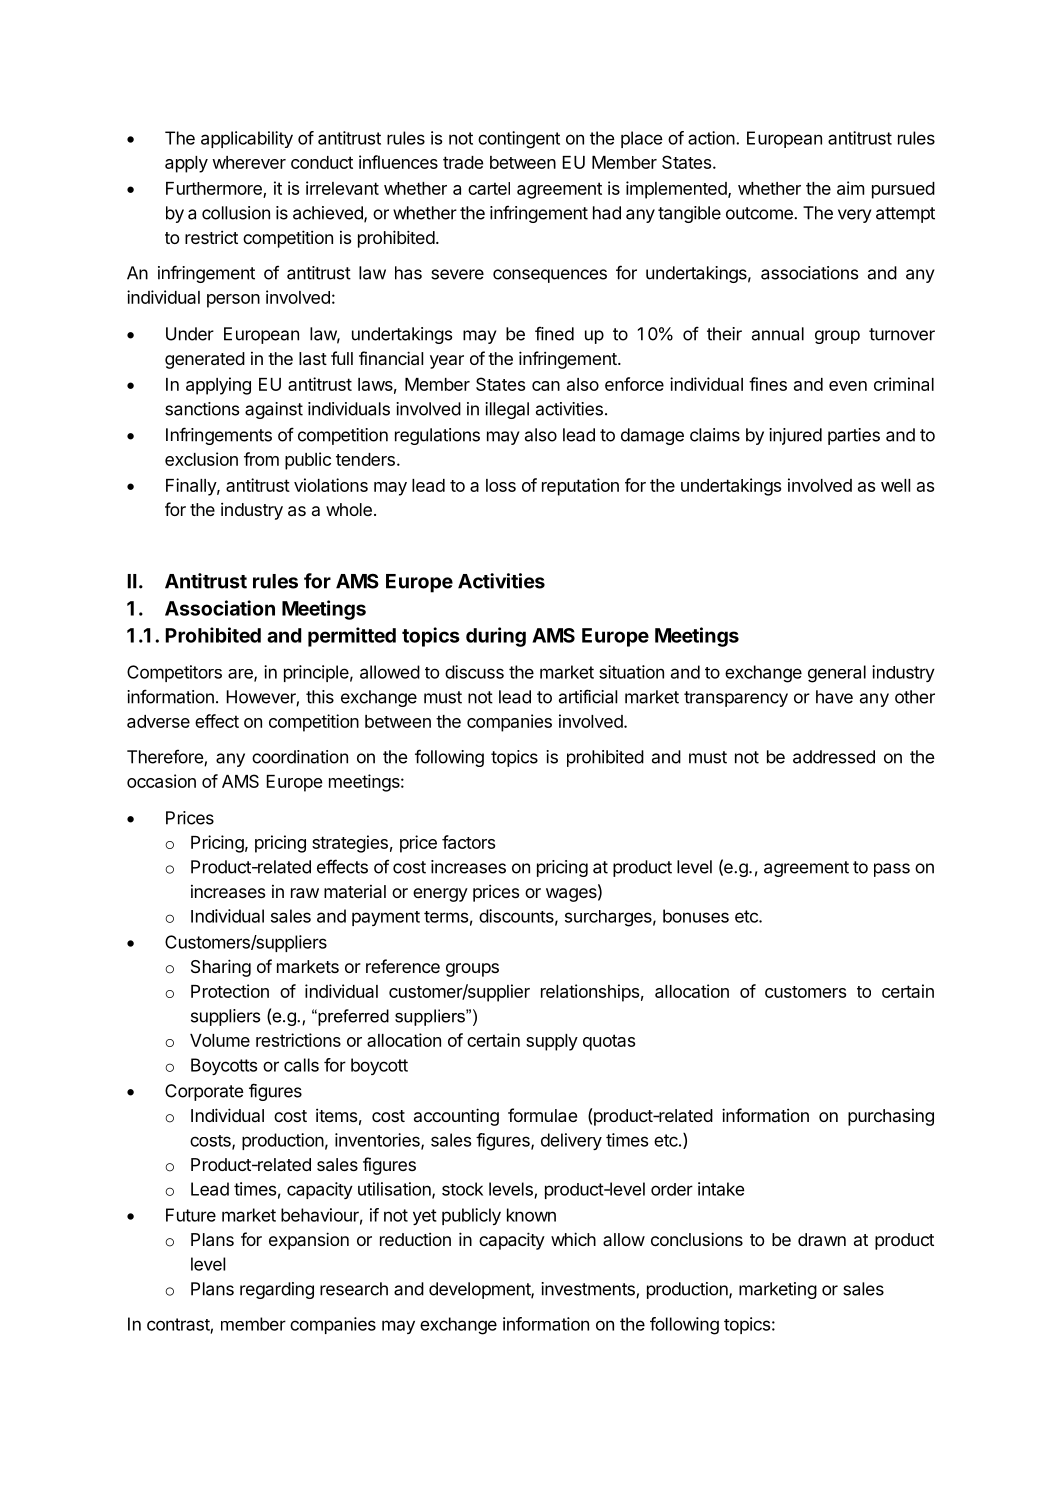  Describe the element at coordinates (588, 696) in the image. I see `artificial` at that location.
